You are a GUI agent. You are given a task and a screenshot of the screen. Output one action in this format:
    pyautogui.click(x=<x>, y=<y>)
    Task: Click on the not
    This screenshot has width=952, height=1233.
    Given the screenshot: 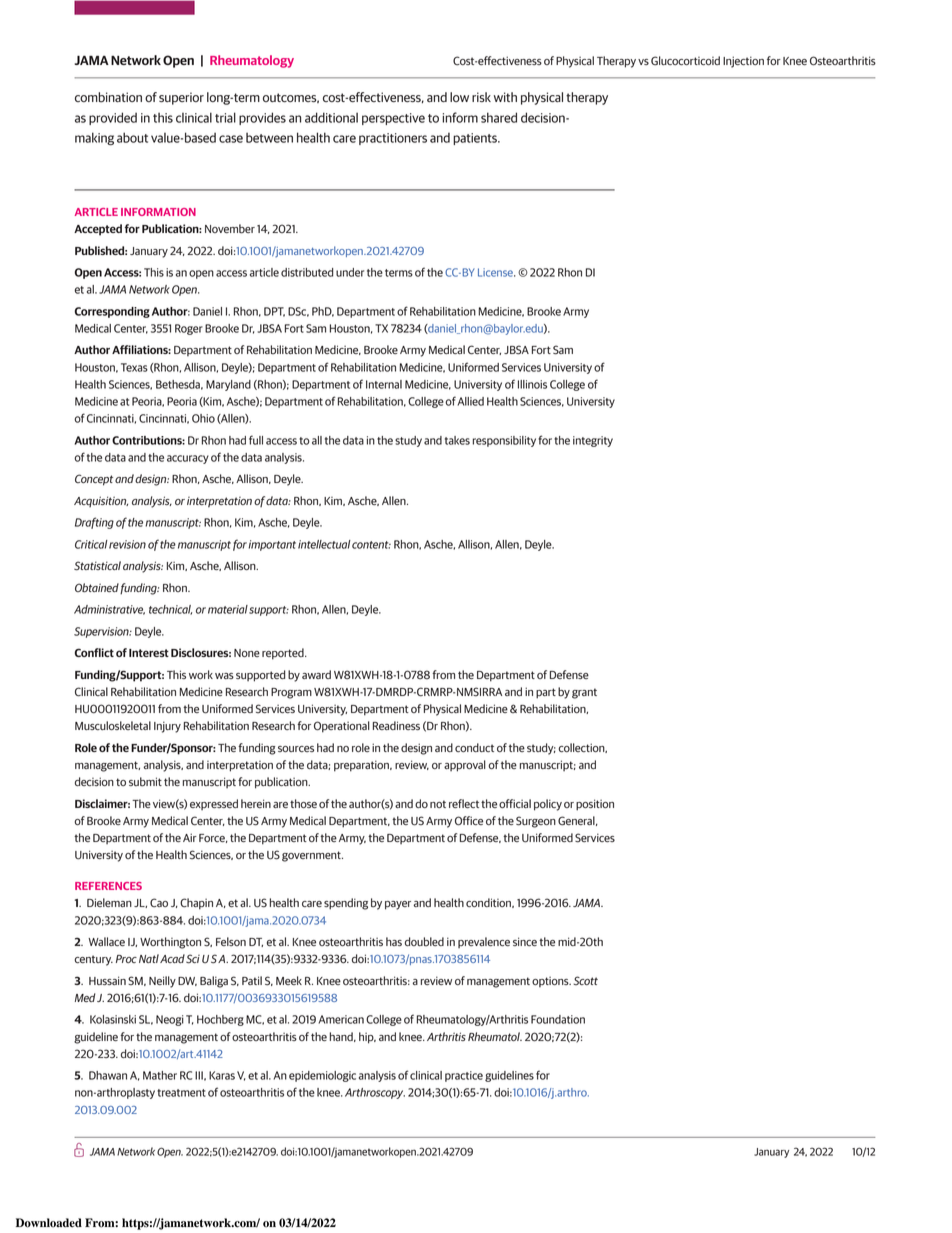 What is the action you would take?
    pyautogui.click(x=438, y=804)
